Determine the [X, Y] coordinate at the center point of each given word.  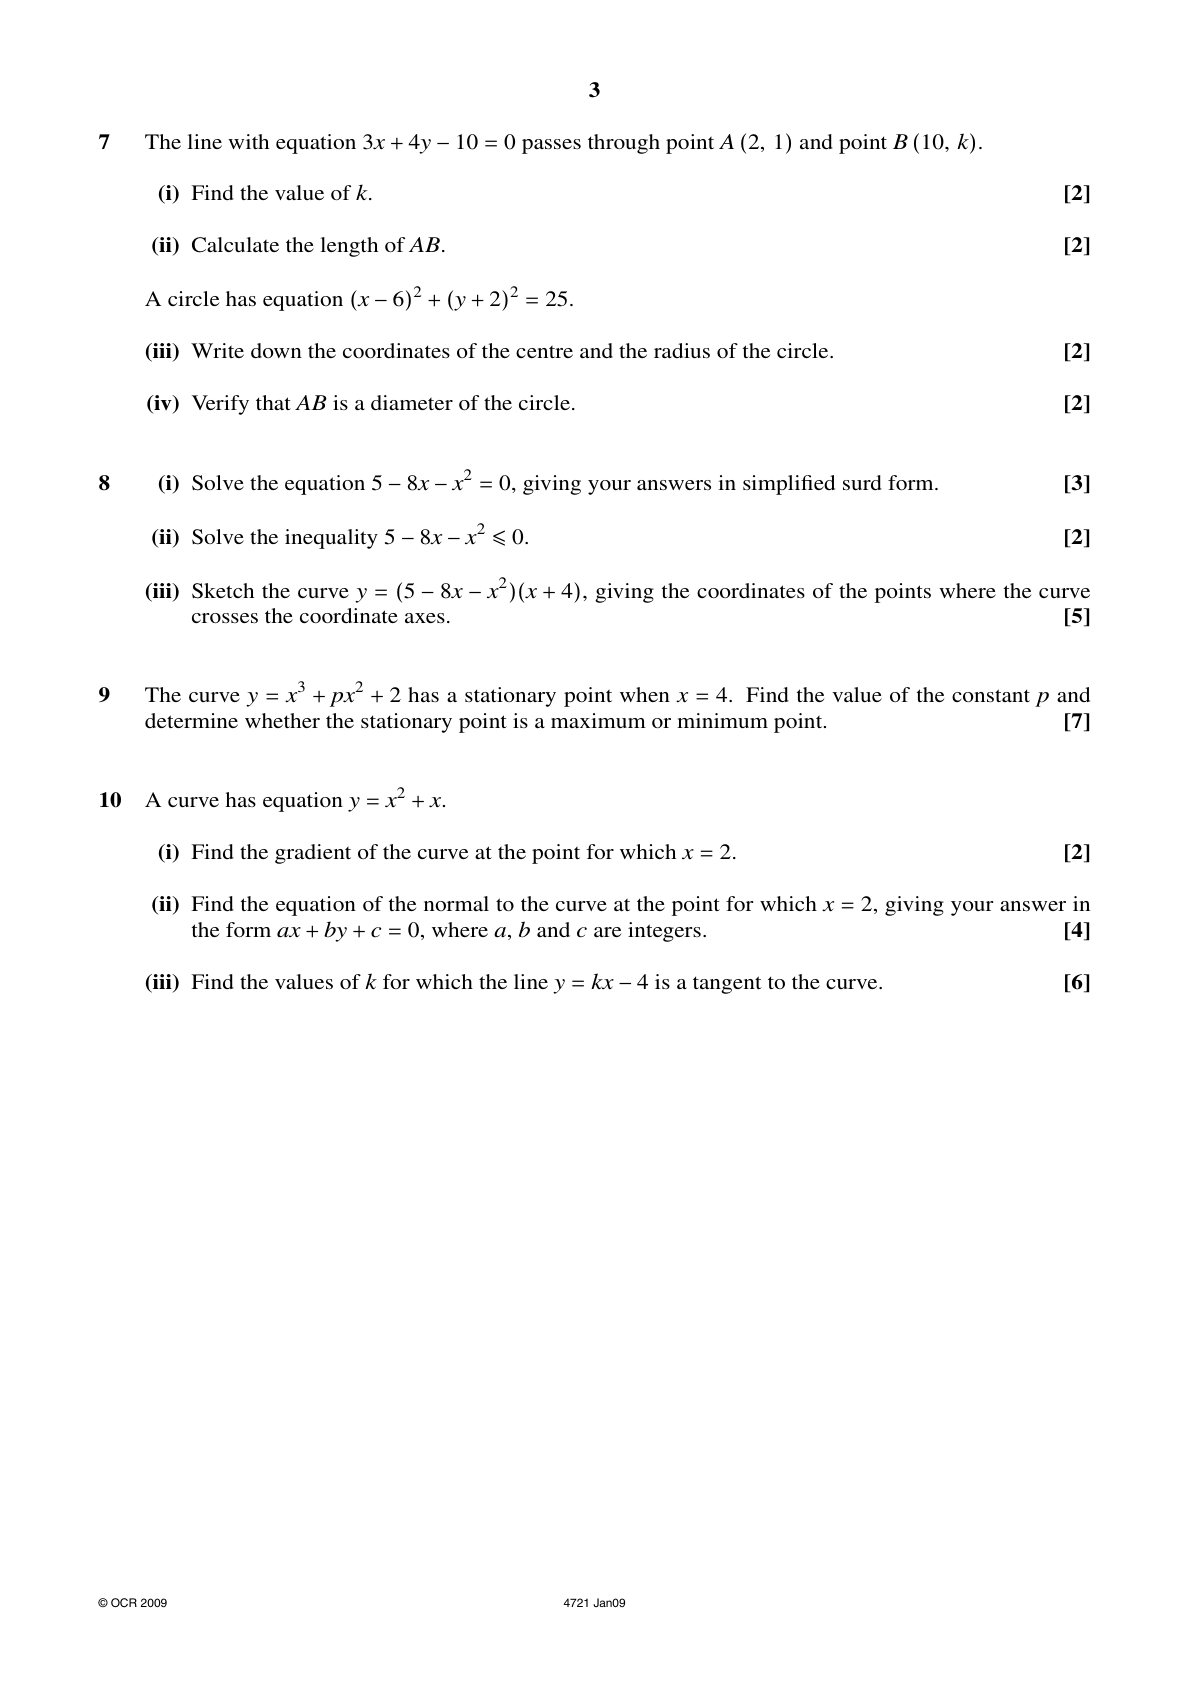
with [248, 141]
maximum [598, 720]
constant [991, 695]
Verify [220, 405]
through [624, 144]
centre [544, 351]
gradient [313, 854]
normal [456, 903]
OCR [124, 1603]
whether [282, 720]
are [607, 932]
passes [551, 146]
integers [664, 932]
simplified [789, 485]
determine [191, 720]
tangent [727, 985]
